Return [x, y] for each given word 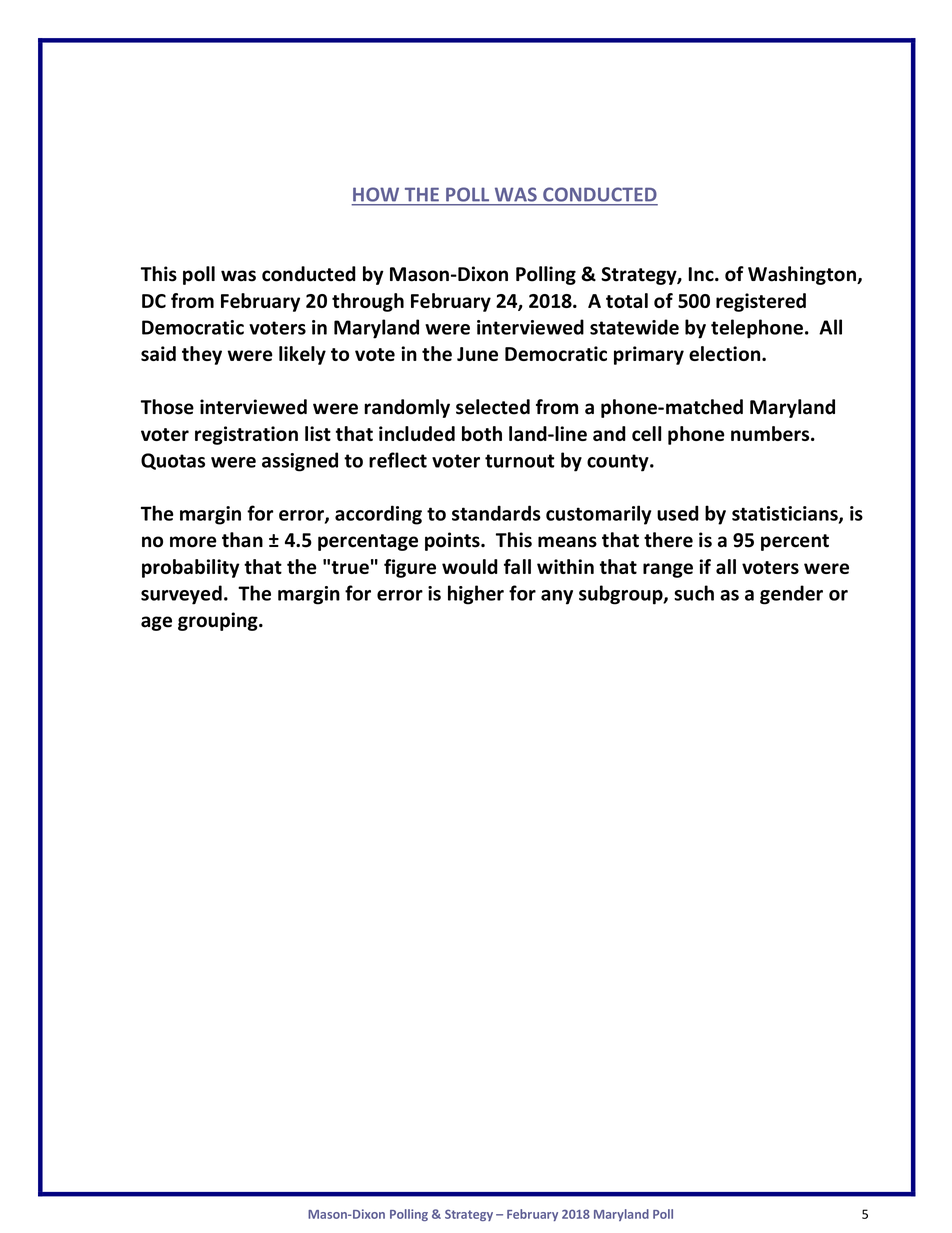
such [694, 593]
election [726, 353]
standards [496, 513]
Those [167, 407]
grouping [219, 621]
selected [493, 407]
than [242, 540]
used [678, 513]
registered [761, 302]
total [627, 300]
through [368, 302]
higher [476, 595]
